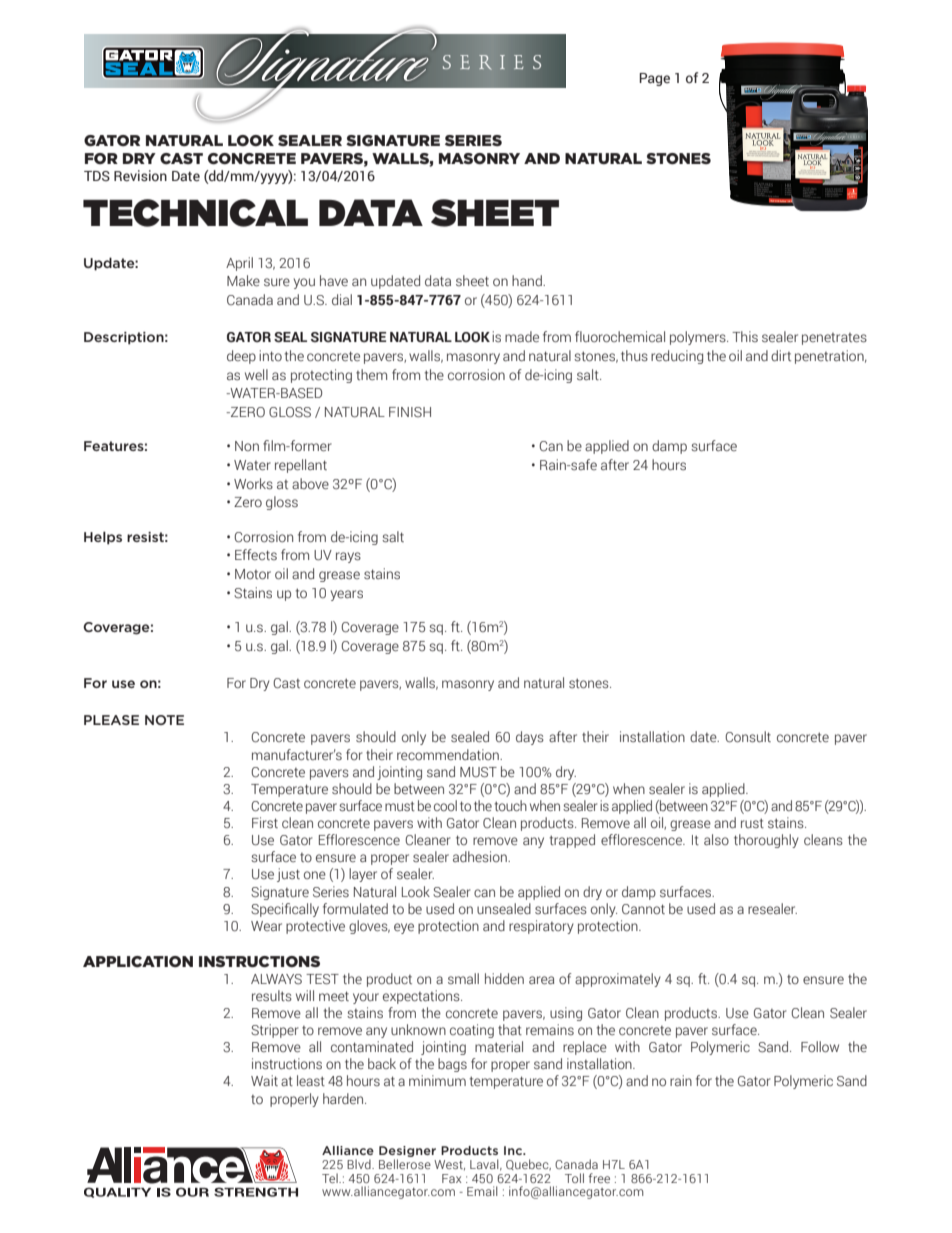 Image resolution: width=952 pixels, height=1233 pixels. What do you see at coordinates (654, 79) in the screenshot?
I see `Page` at bounding box center [654, 79].
